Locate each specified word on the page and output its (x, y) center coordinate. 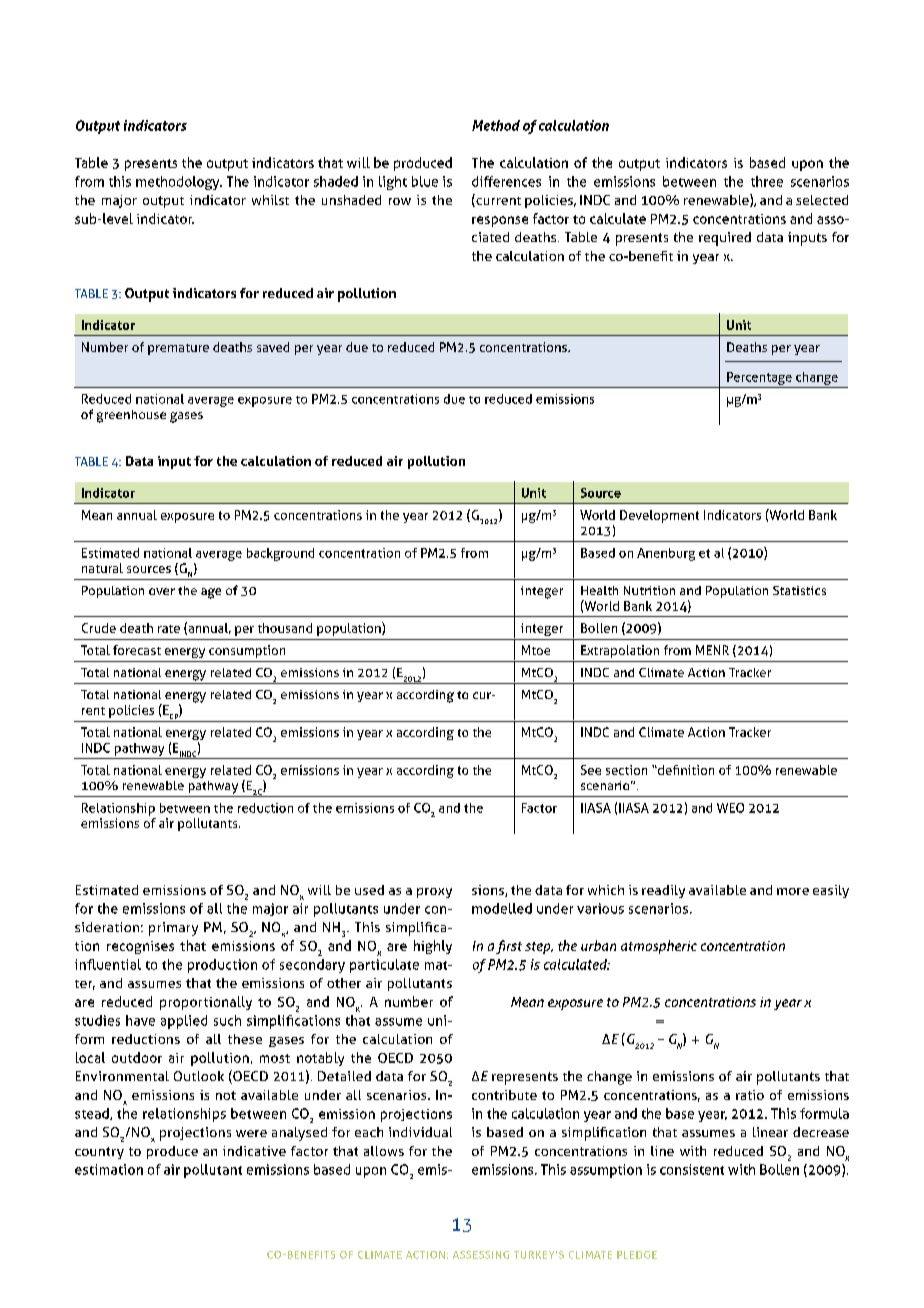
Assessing (481, 1255)
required (725, 239)
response (500, 221)
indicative (254, 1151)
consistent (692, 1169)
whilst (270, 200)
